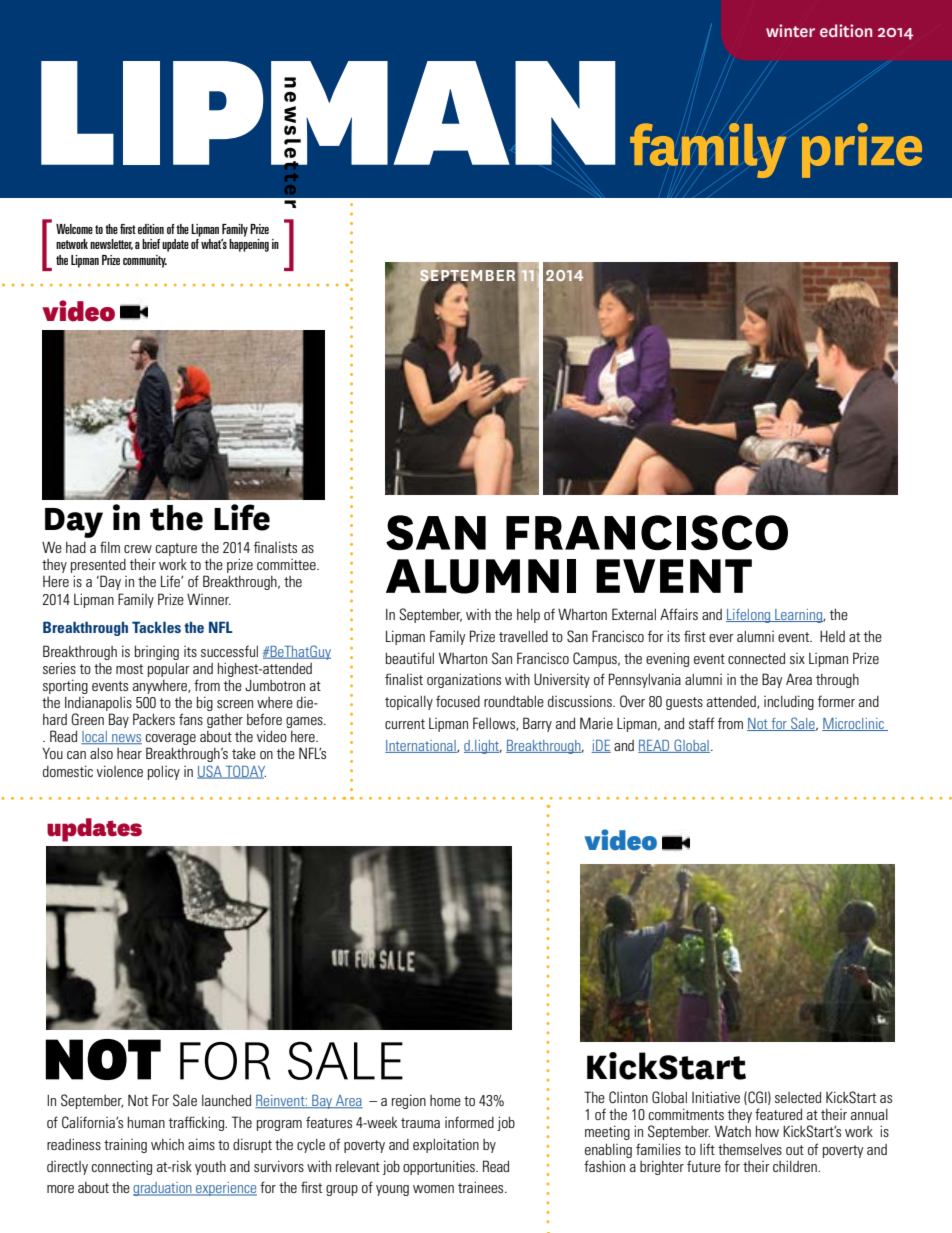  What do you see at coordinates (74, 229) in the screenshot?
I see `Welcome` at bounding box center [74, 229].
